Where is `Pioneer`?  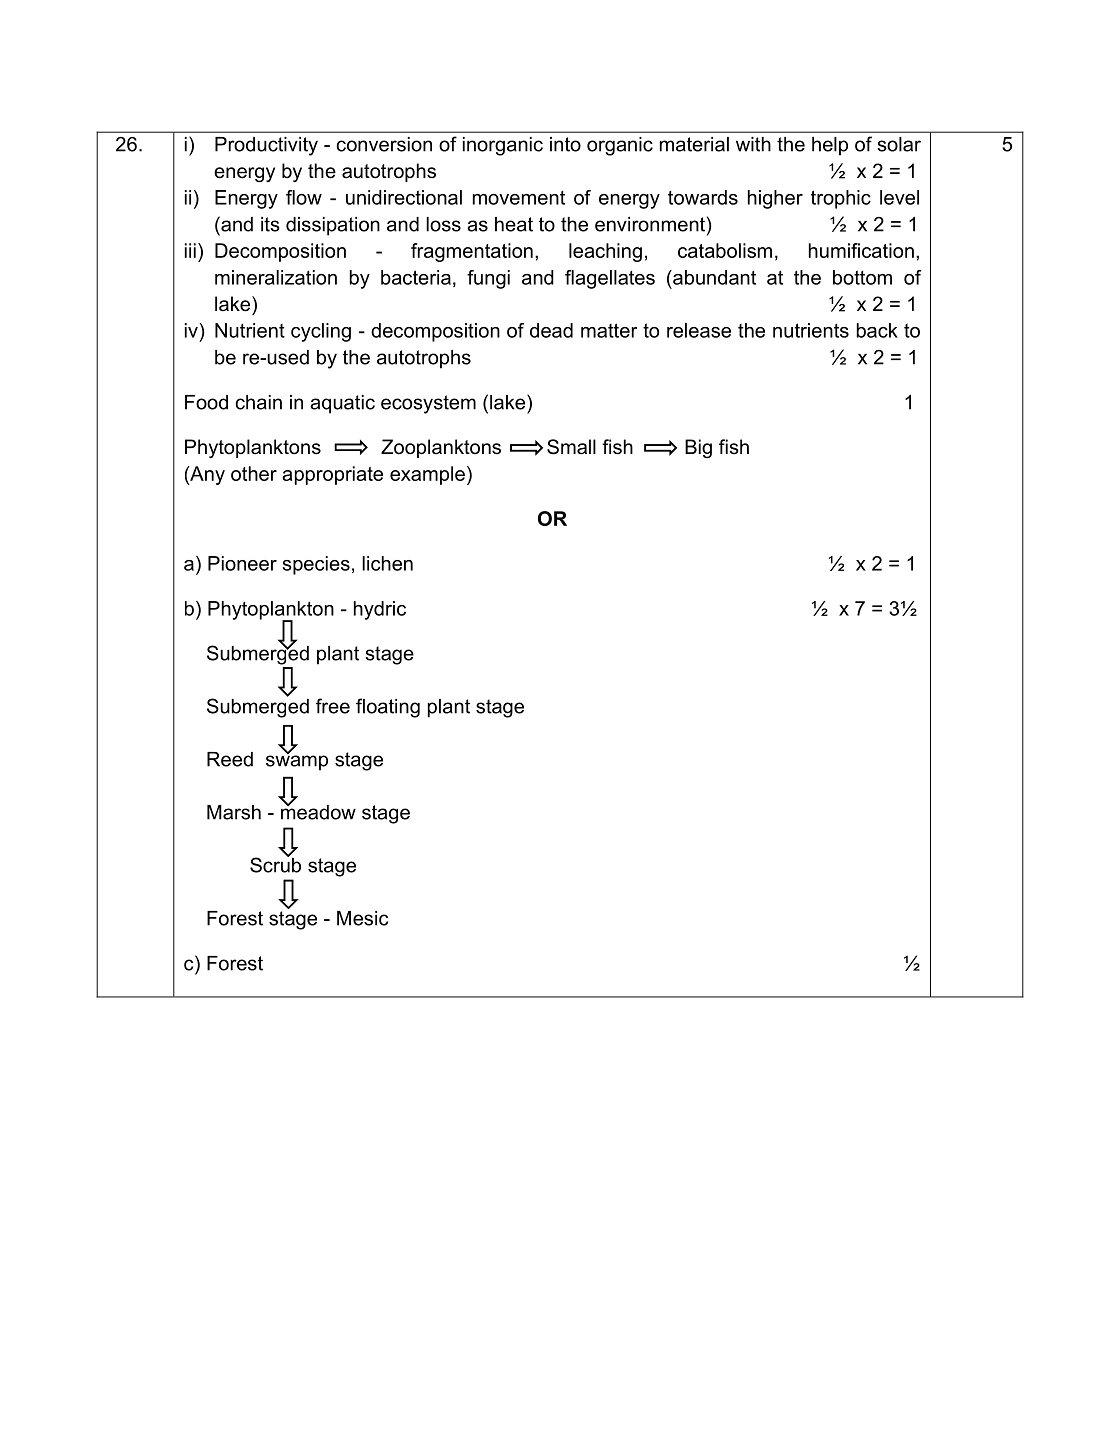 Pioneer is located at coordinates (242, 563).
